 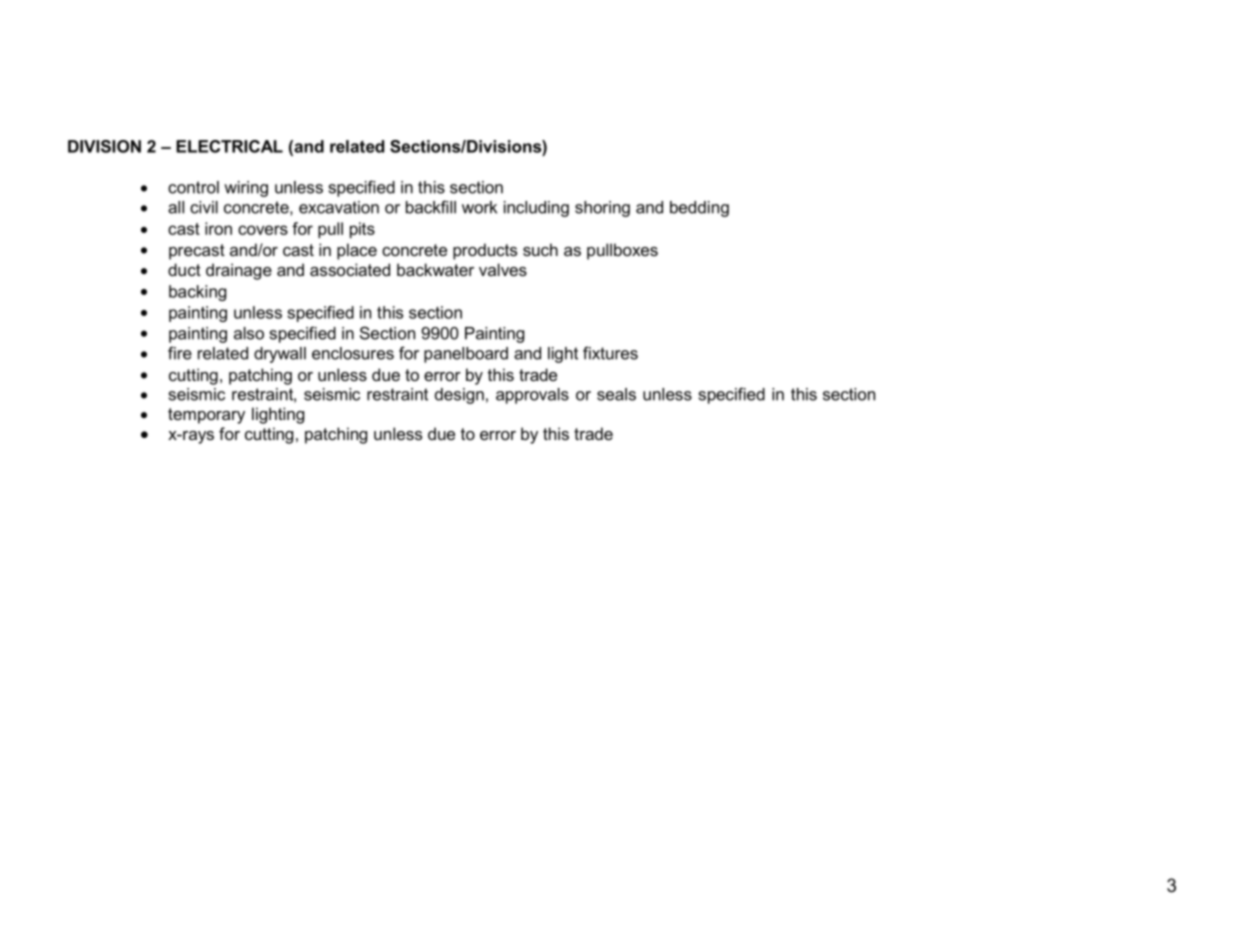 I want to click on pits, so click(x=362, y=230).
